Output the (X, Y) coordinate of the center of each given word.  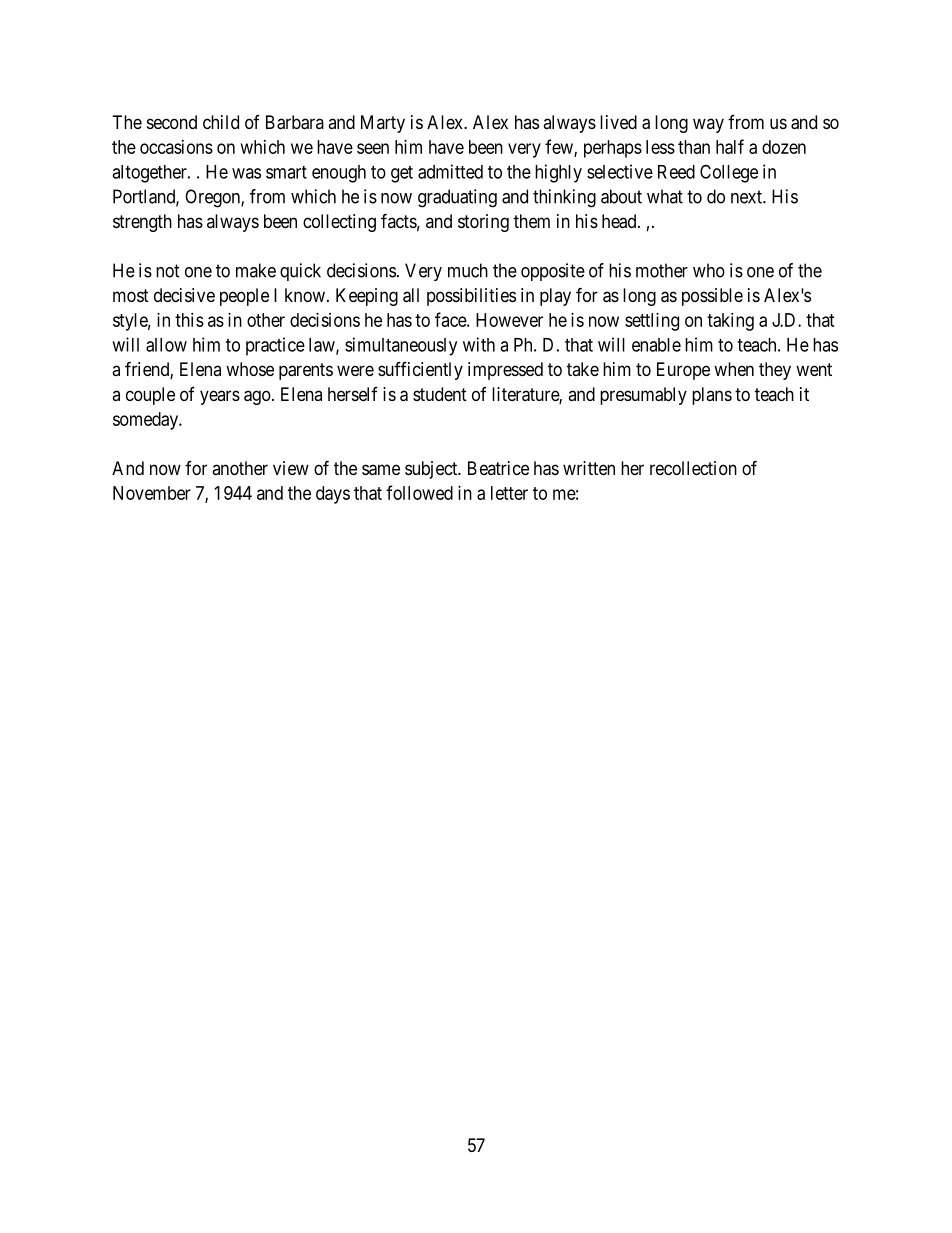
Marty (383, 124)
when (734, 369)
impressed (505, 371)
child (221, 122)
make (256, 270)
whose (250, 369)
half (730, 146)
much (468, 270)
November (152, 493)
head (620, 221)
